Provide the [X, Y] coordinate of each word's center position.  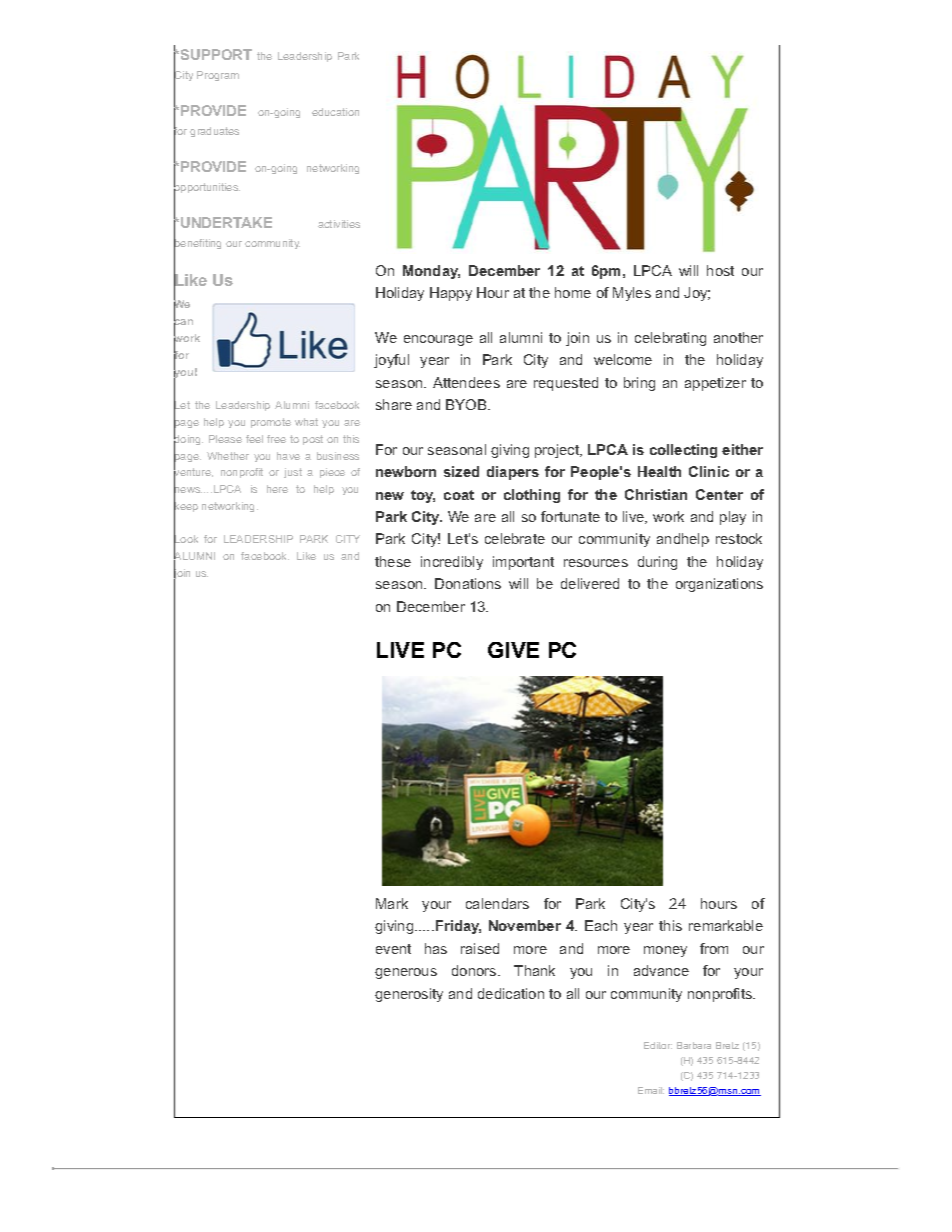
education [335, 112]
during [657, 563]
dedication [511, 993]
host [720, 270]
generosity [409, 995]
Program [218, 76]
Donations [468, 583]
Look [186, 540]
